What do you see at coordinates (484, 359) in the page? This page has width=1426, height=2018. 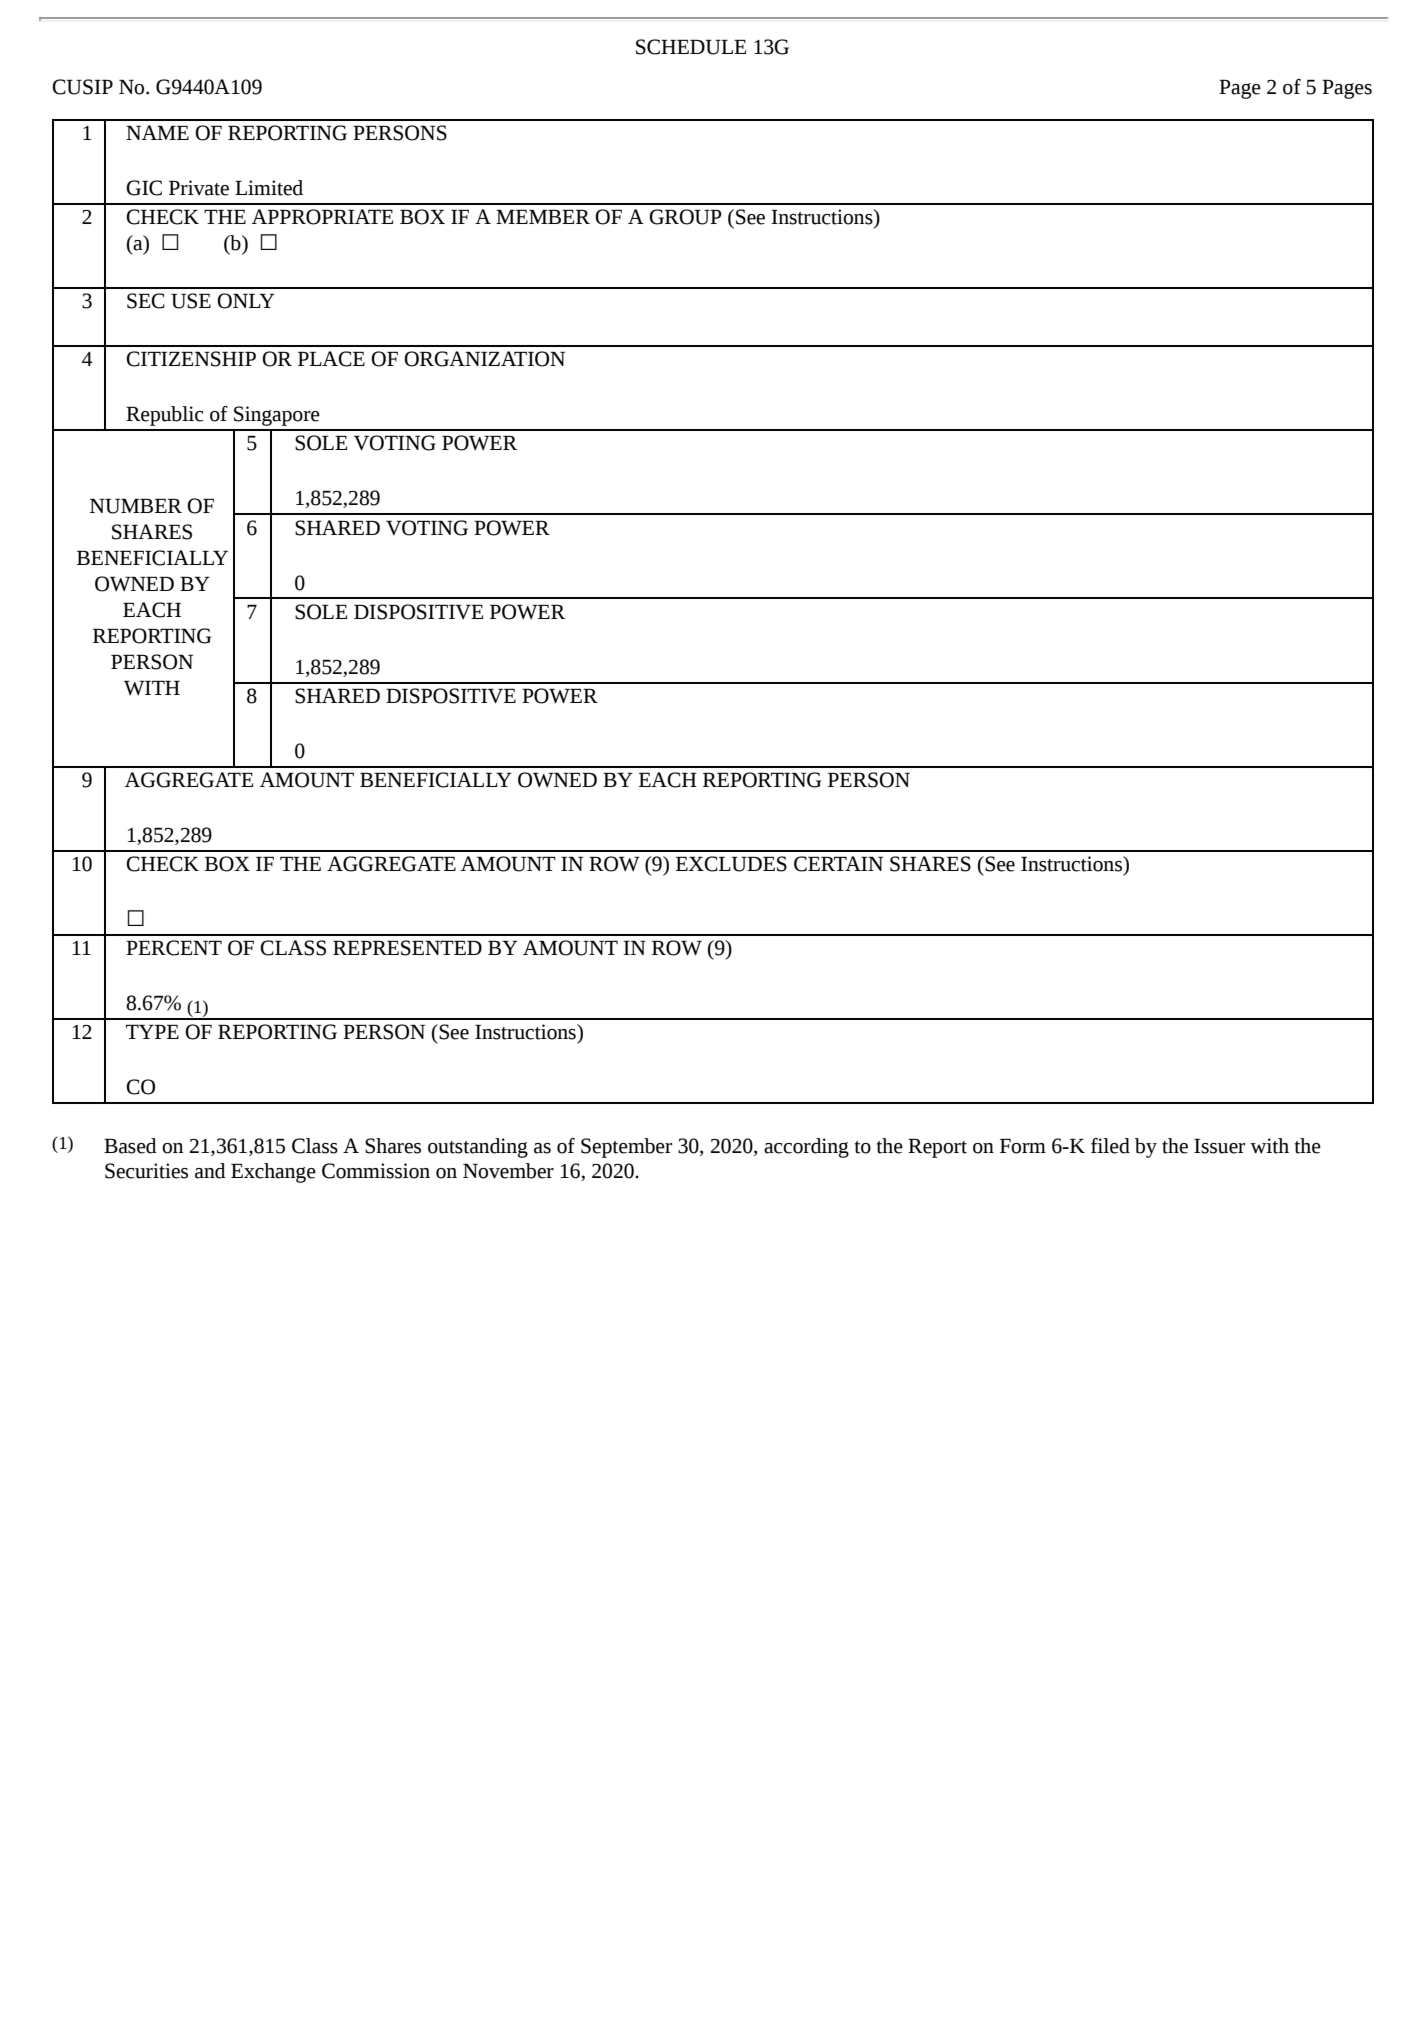 I see `ORGANIZATION` at bounding box center [484, 359].
